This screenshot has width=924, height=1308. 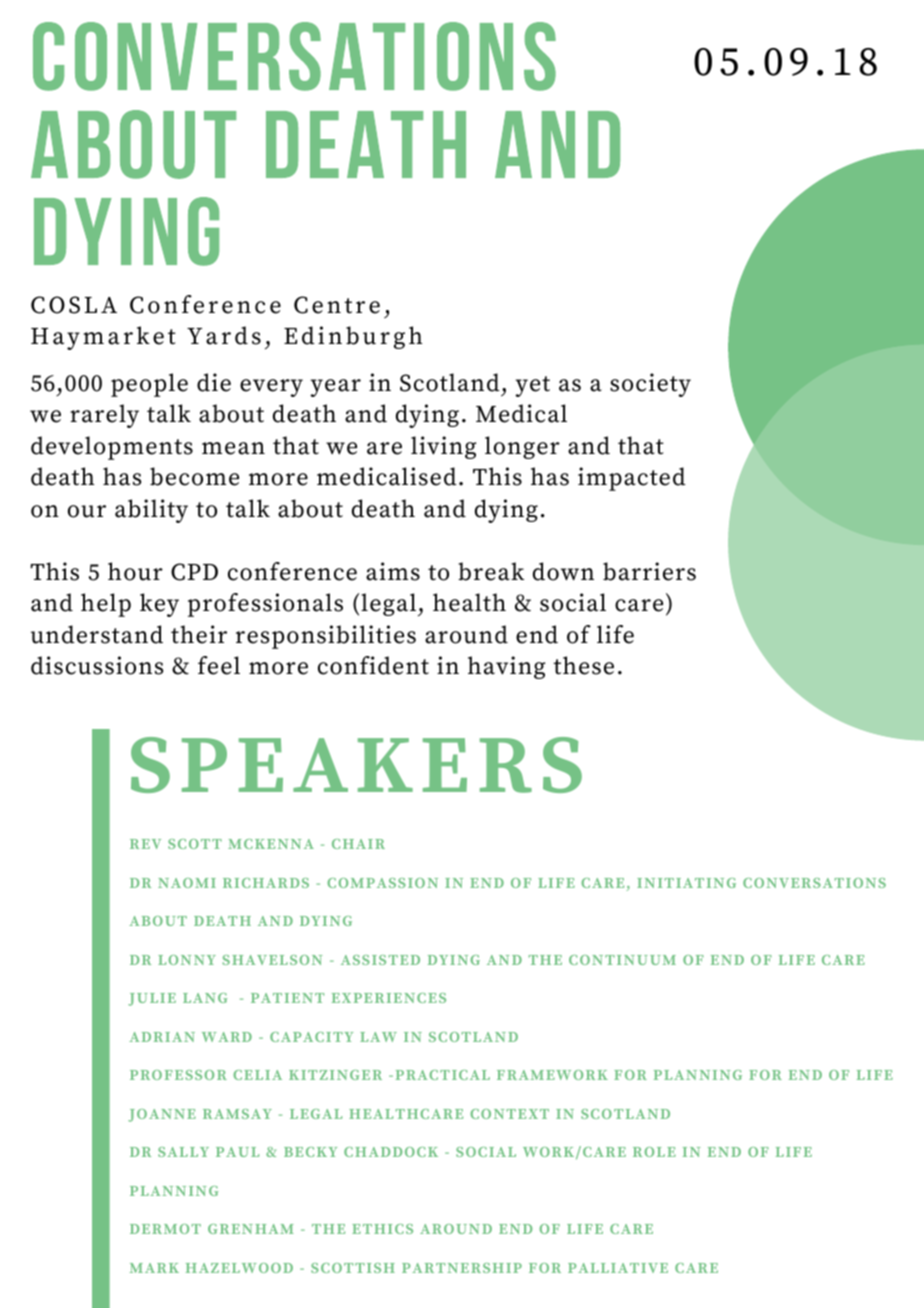 What do you see at coordinates (382, 1229) in the screenshot?
I see `ETHICS` at bounding box center [382, 1229].
